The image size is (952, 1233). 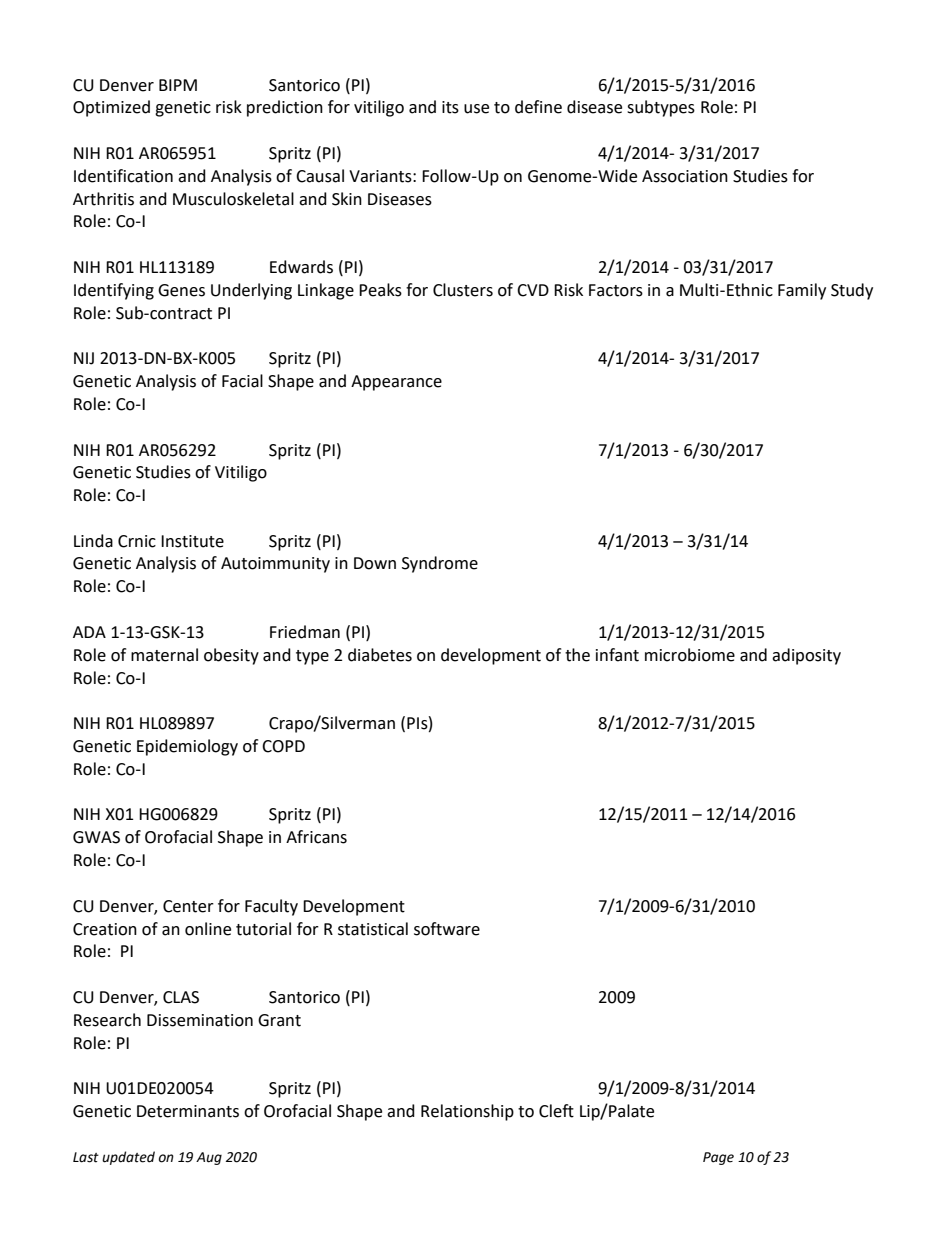 I want to click on BIPM, so click(x=178, y=85).
